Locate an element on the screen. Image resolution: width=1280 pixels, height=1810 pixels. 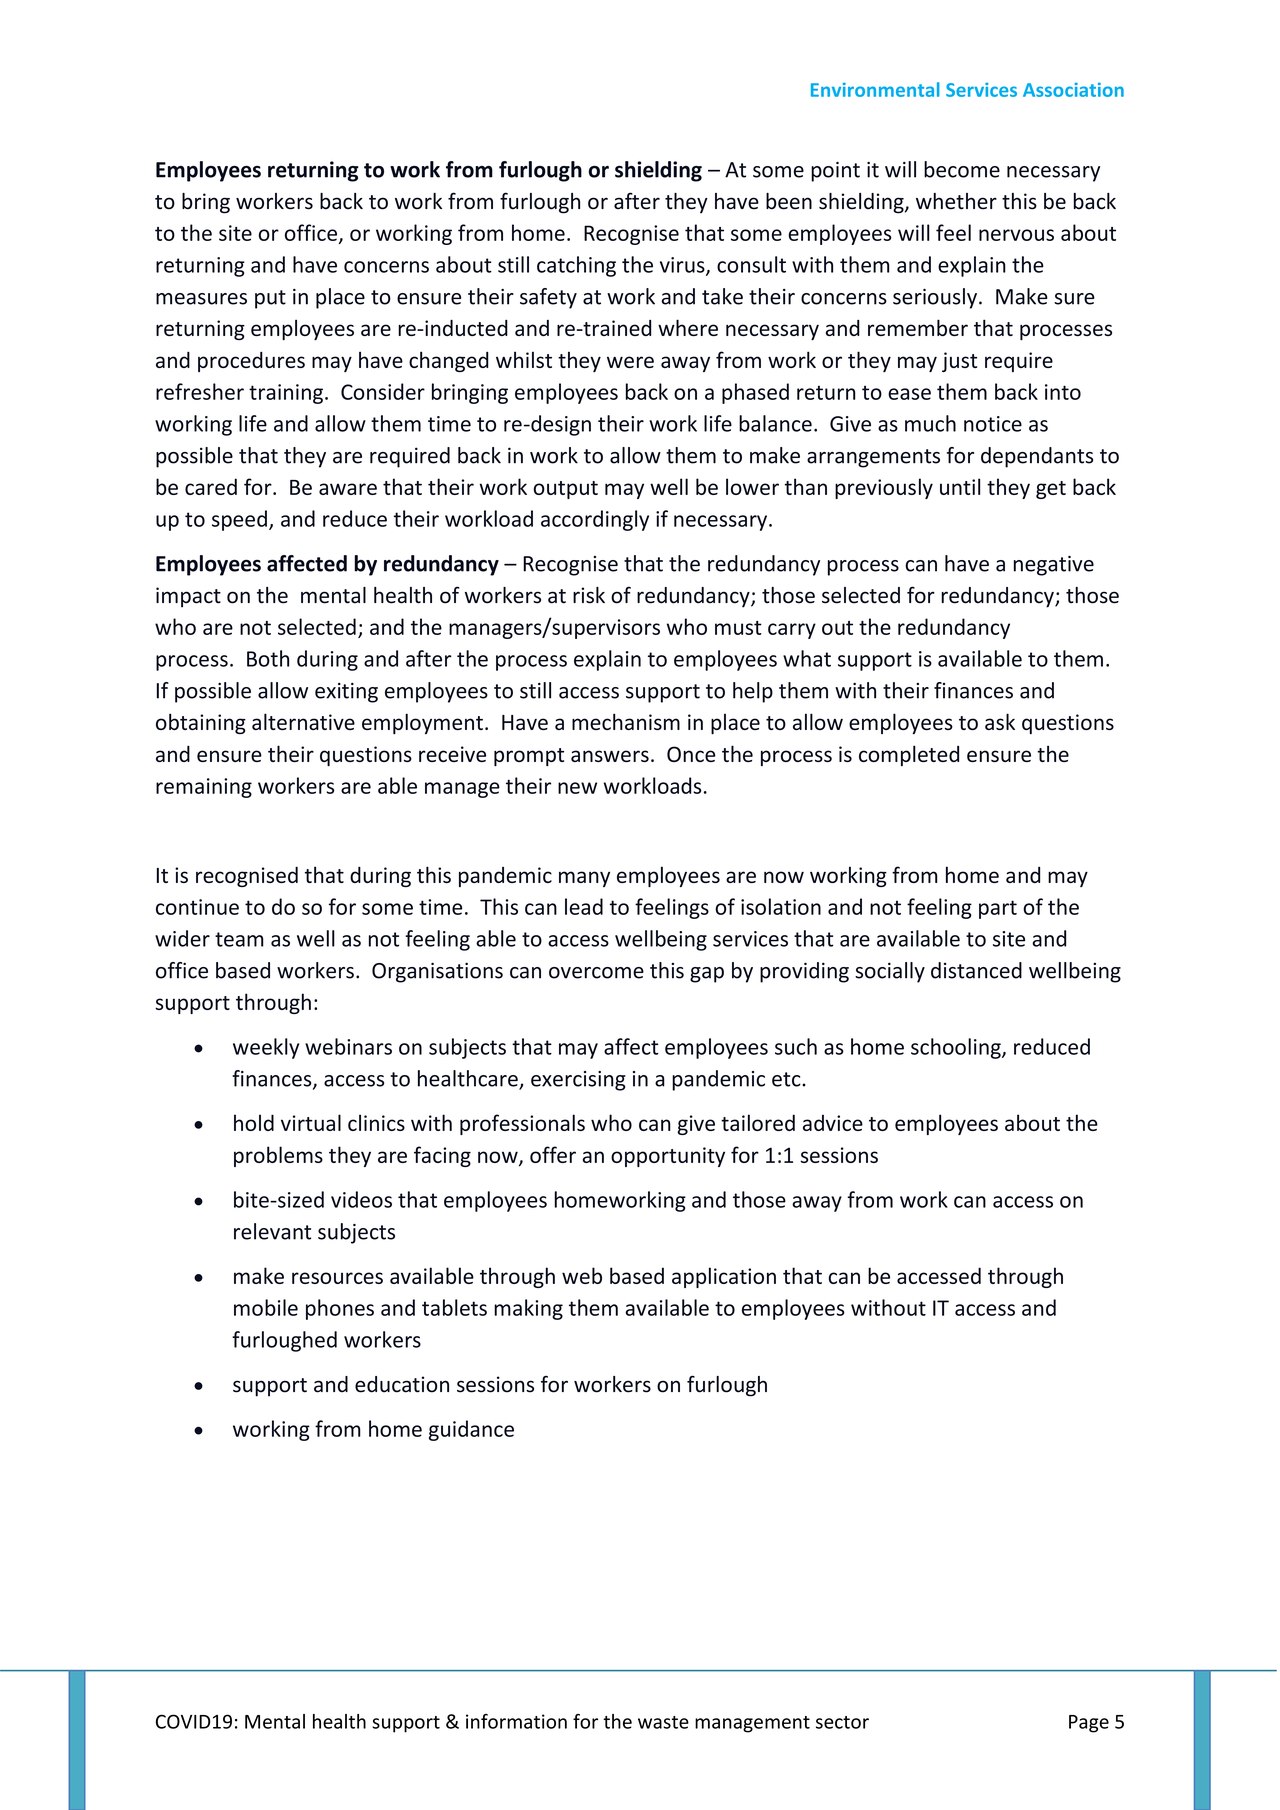
waste is located at coordinates (663, 1722).
